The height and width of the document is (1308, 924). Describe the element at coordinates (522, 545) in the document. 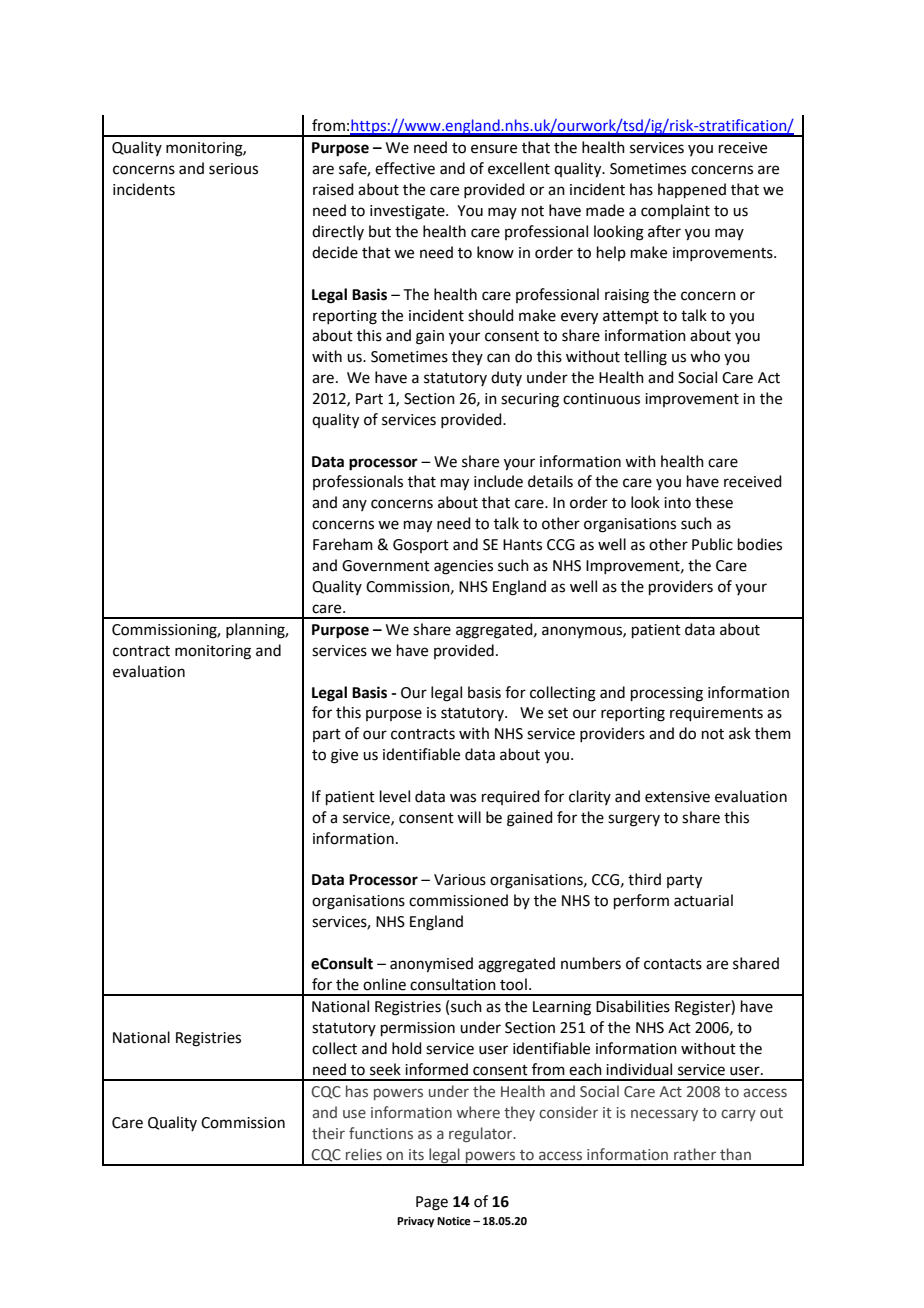

I see `Hants` at that location.
